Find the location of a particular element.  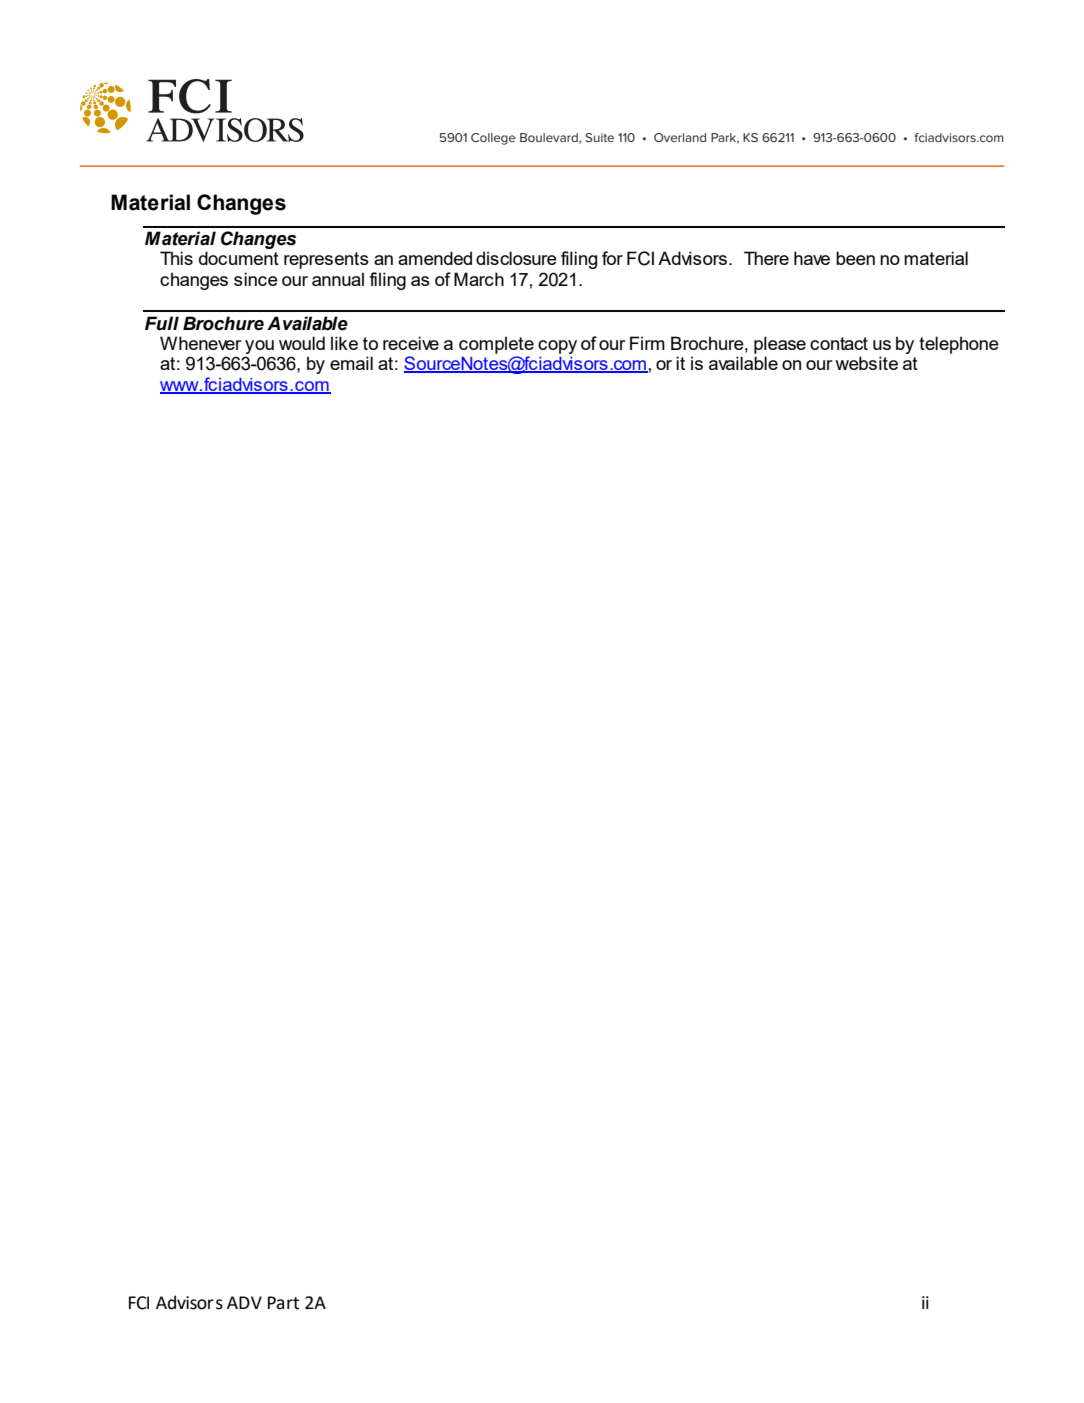

contact is located at coordinates (839, 343).
